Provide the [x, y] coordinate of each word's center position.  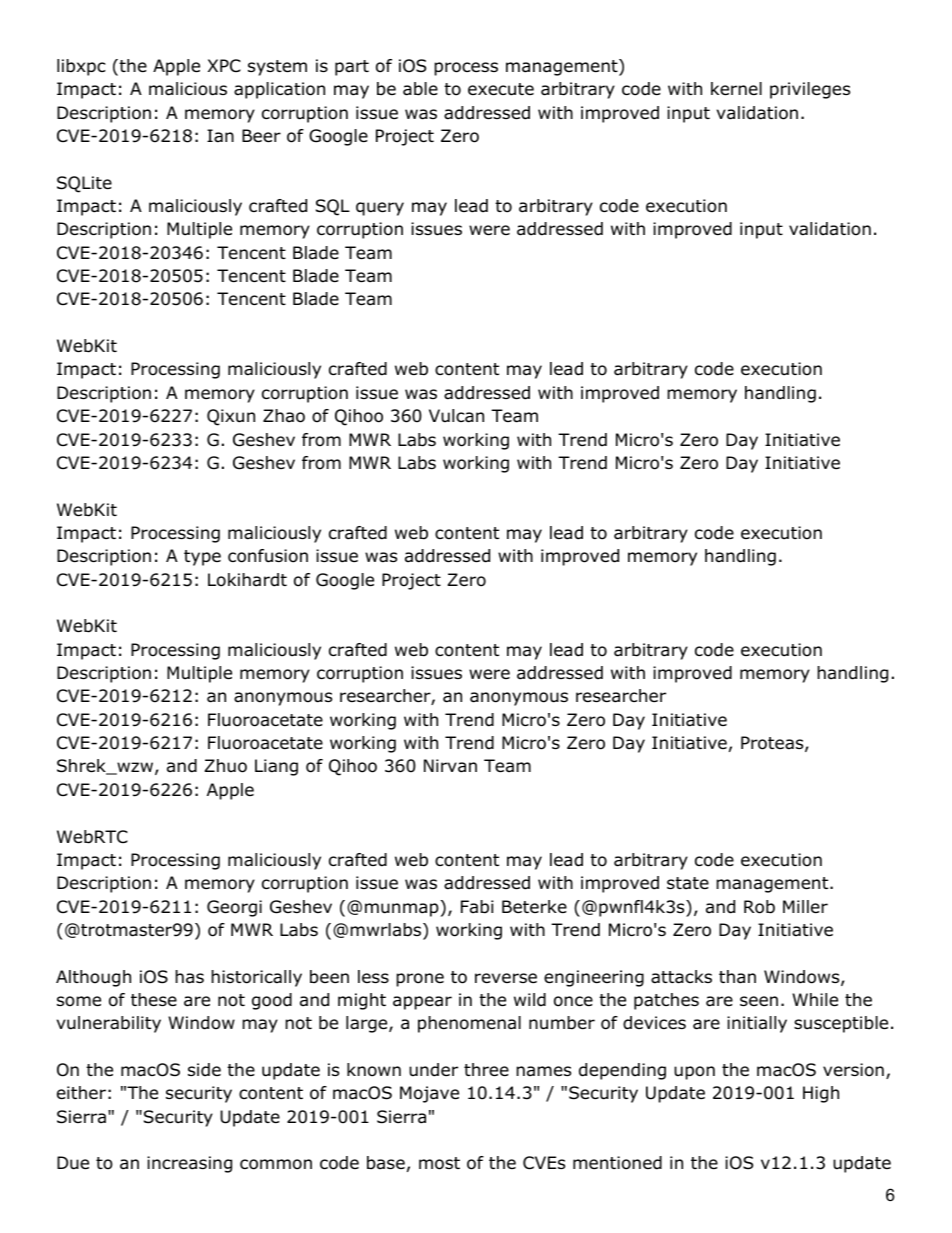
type [202, 558]
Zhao [284, 416]
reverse [506, 978]
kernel [736, 89]
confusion [268, 556]
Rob [759, 907]
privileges [810, 90]
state [688, 883]
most [439, 1163]
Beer [261, 136]
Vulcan [456, 416]
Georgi [234, 908]
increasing [189, 1164]
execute [501, 89]
